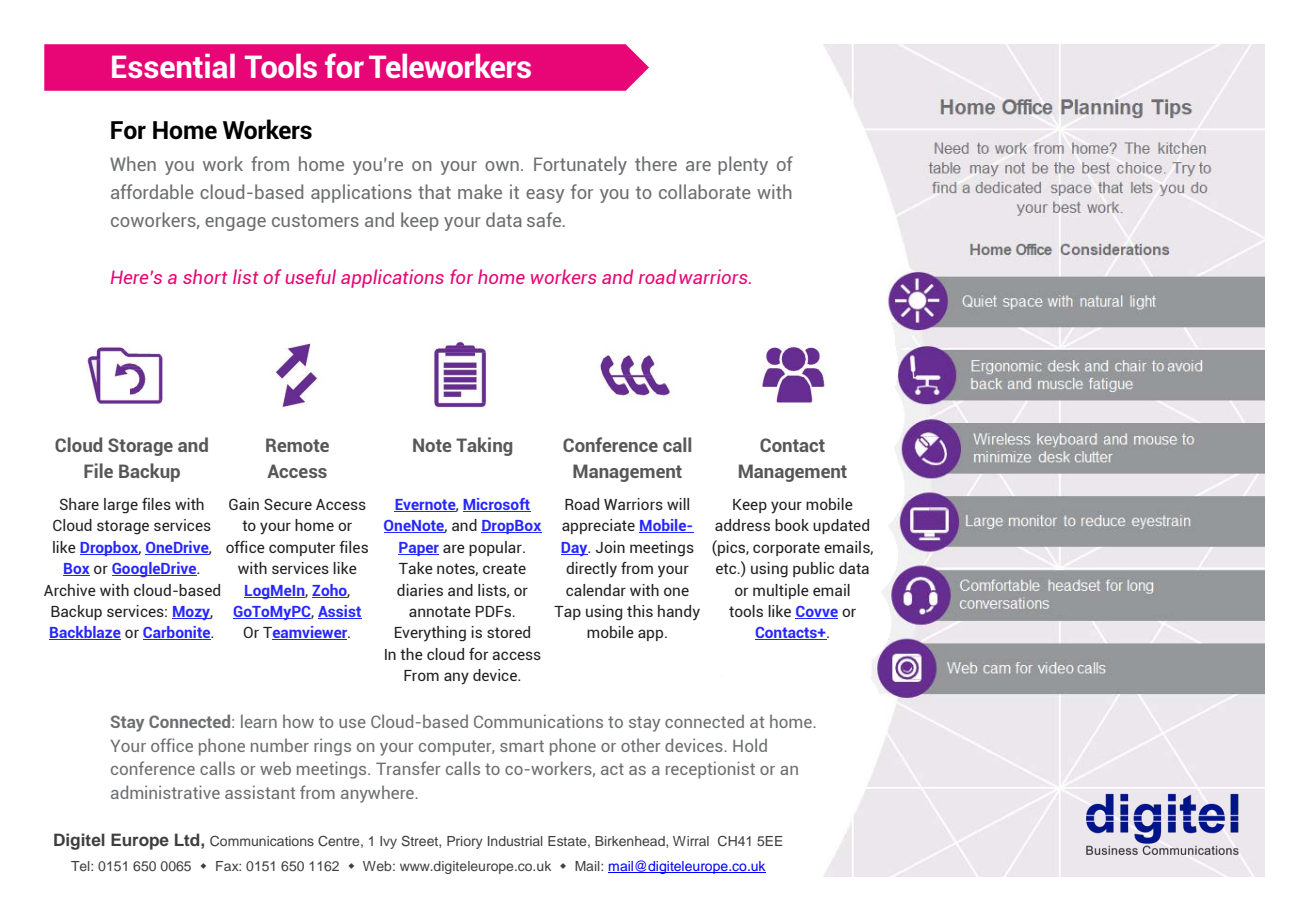 The image size is (1308, 924). I want to click on receptionist, so click(710, 770).
